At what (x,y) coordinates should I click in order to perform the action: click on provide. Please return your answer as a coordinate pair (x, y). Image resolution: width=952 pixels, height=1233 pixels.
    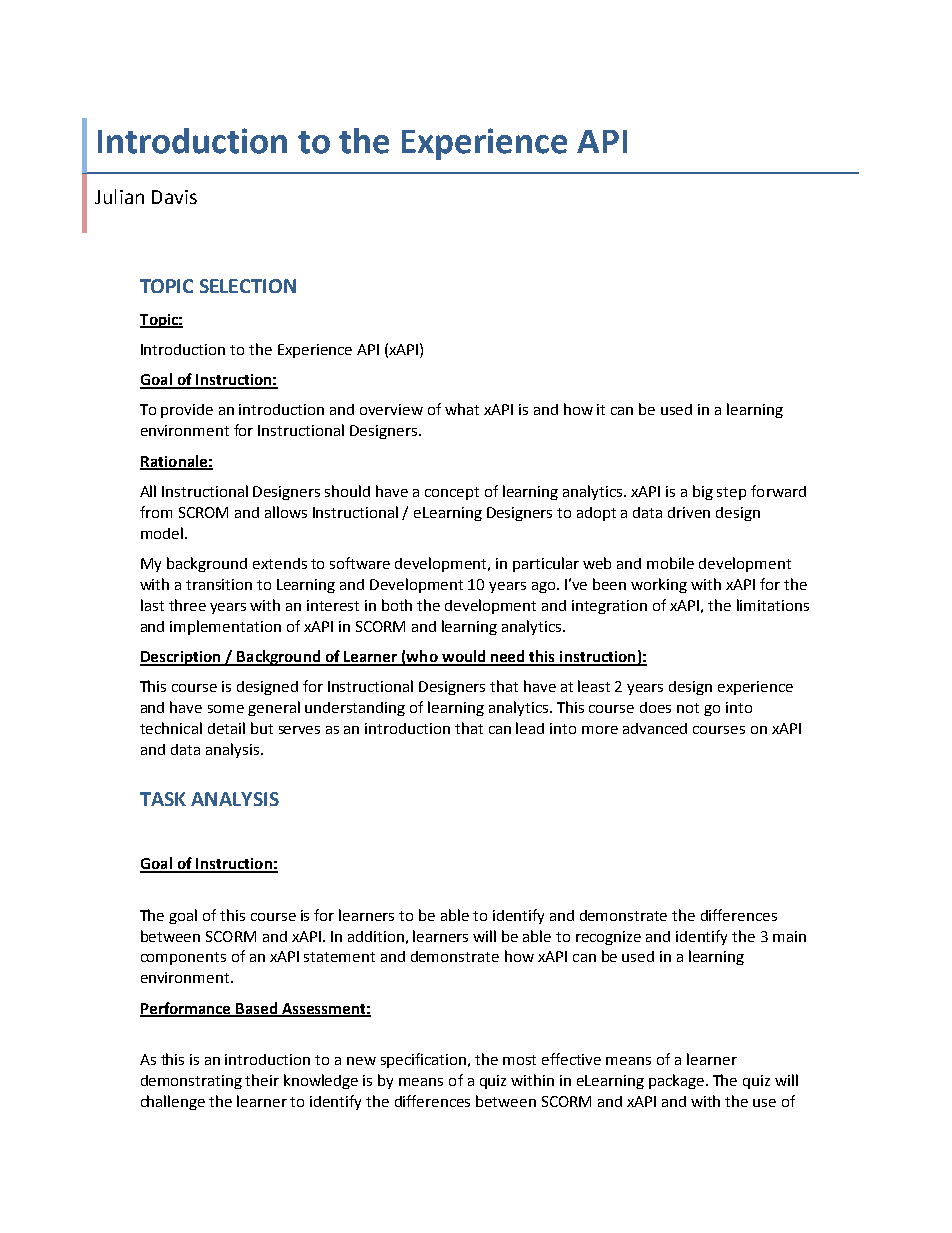
    Looking at the image, I should click on (187, 411).
